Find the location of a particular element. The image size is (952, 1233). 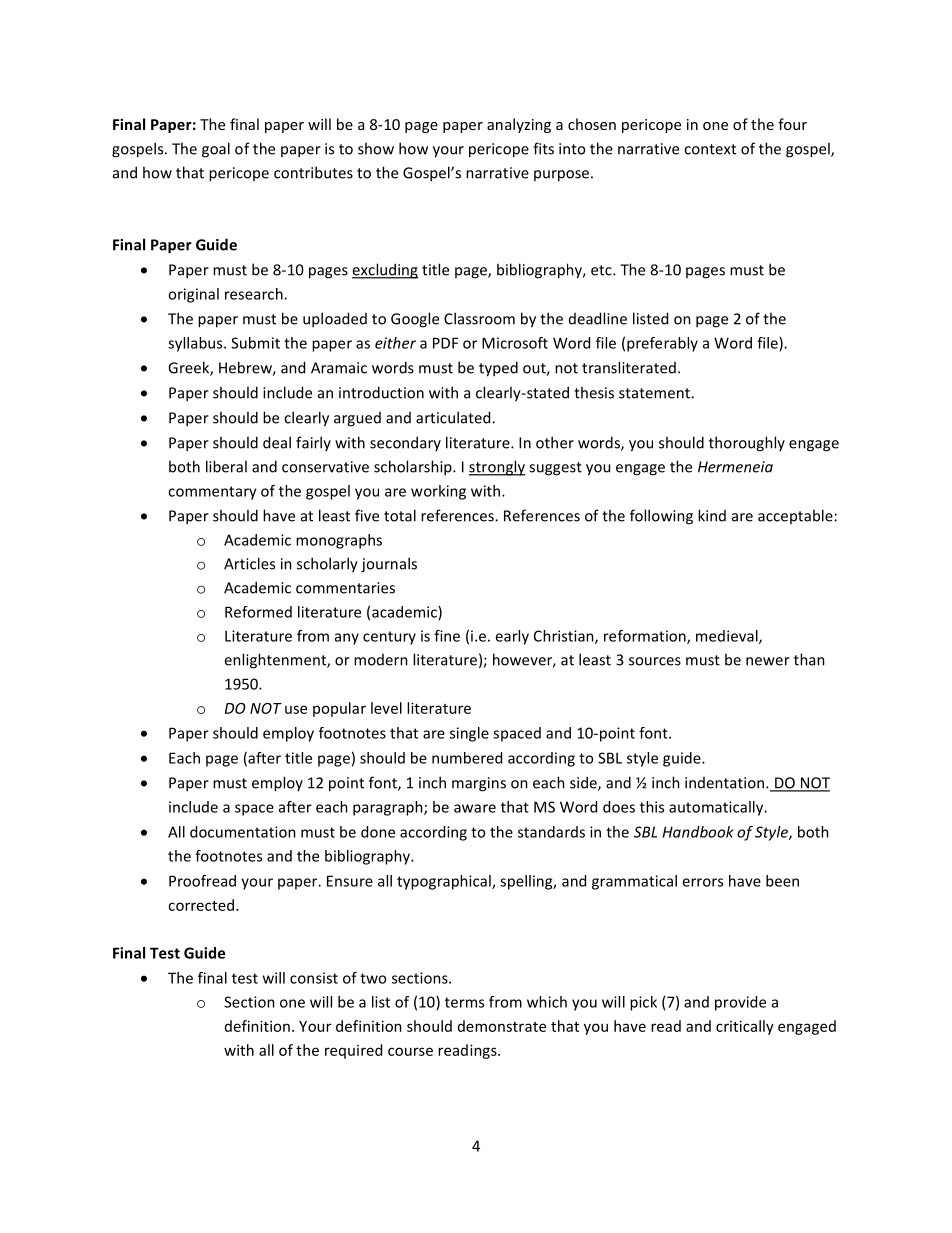

Reformed is located at coordinates (258, 612).
